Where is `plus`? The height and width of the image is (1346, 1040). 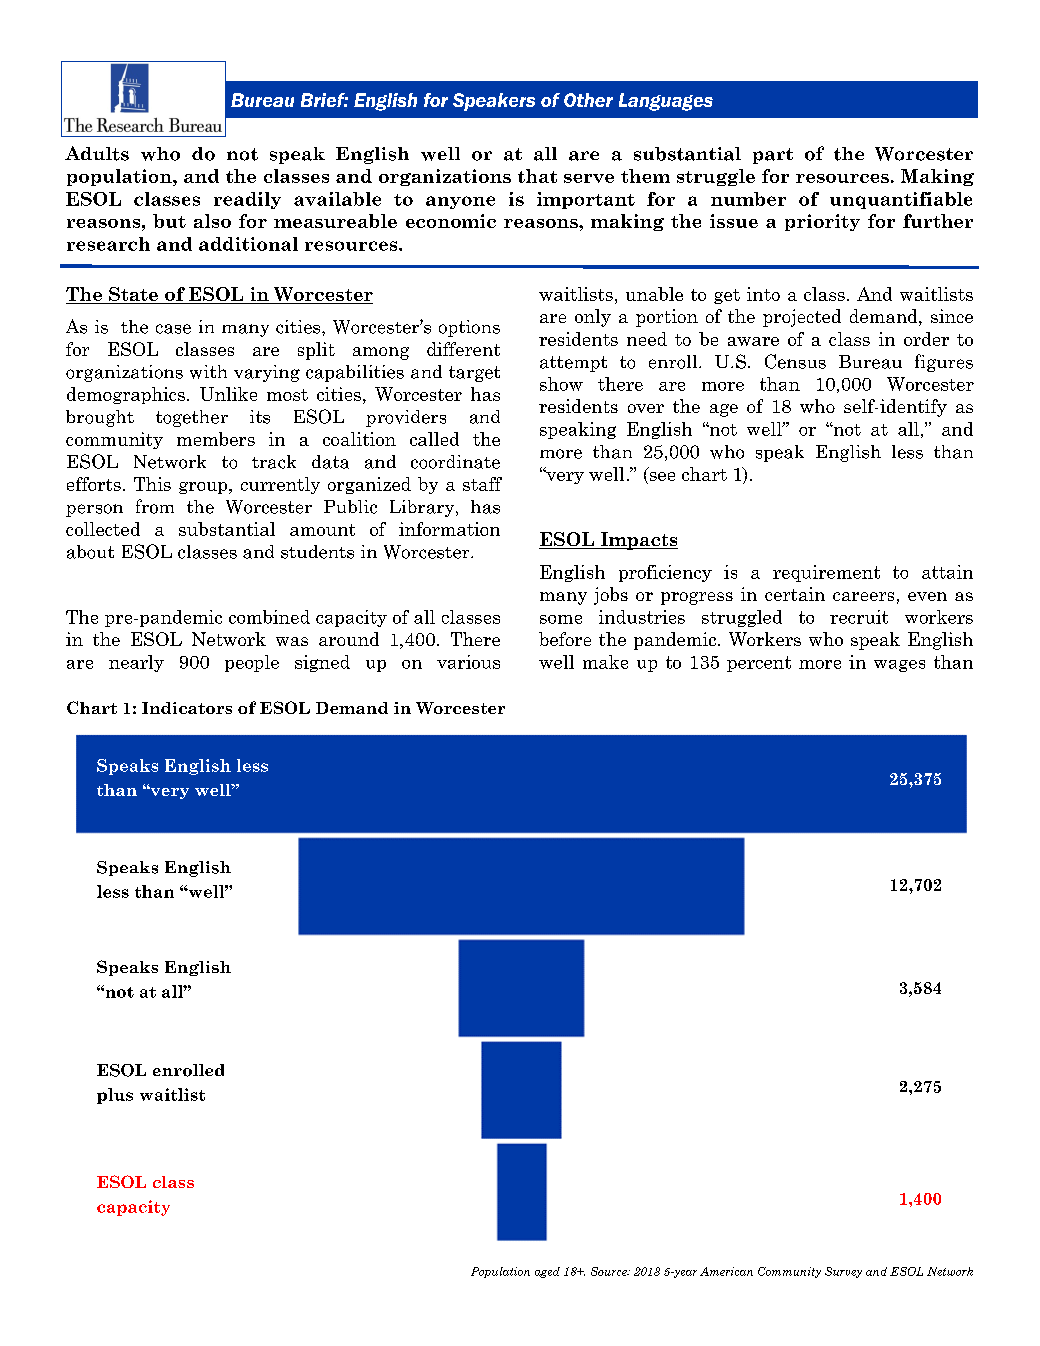 plus is located at coordinates (115, 1096).
